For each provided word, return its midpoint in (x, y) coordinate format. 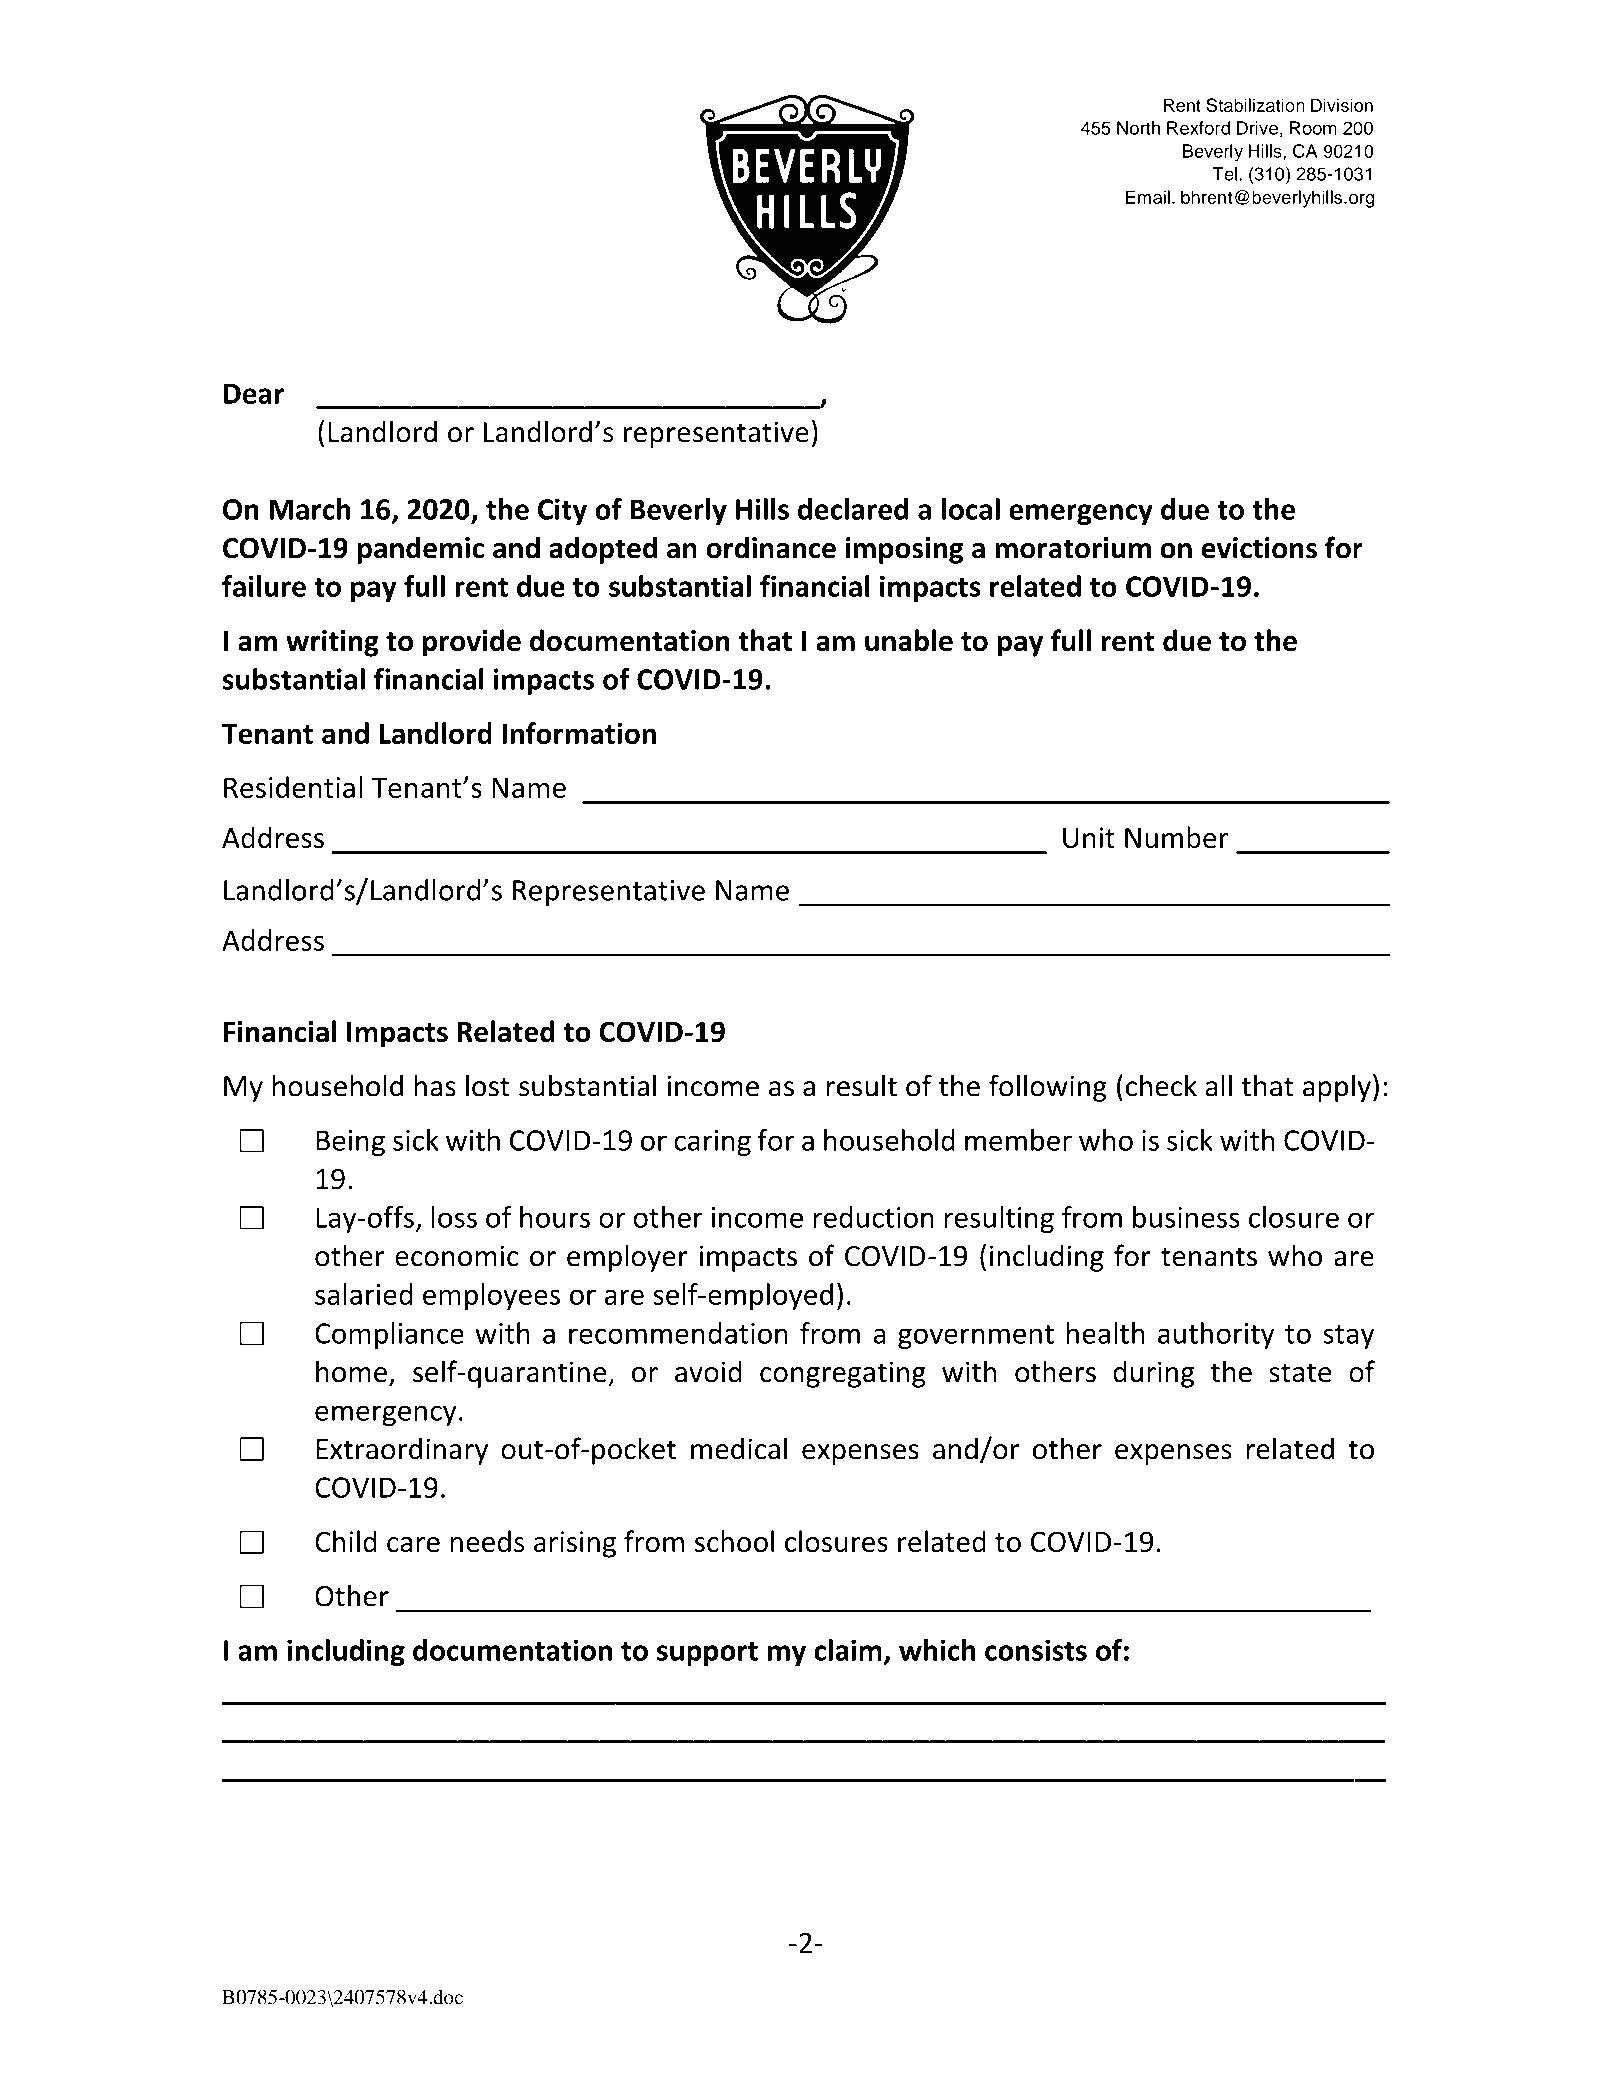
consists (1036, 1650)
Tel (1225, 174)
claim (848, 1650)
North (1138, 128)
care (413, 1544)
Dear (254, 393)
